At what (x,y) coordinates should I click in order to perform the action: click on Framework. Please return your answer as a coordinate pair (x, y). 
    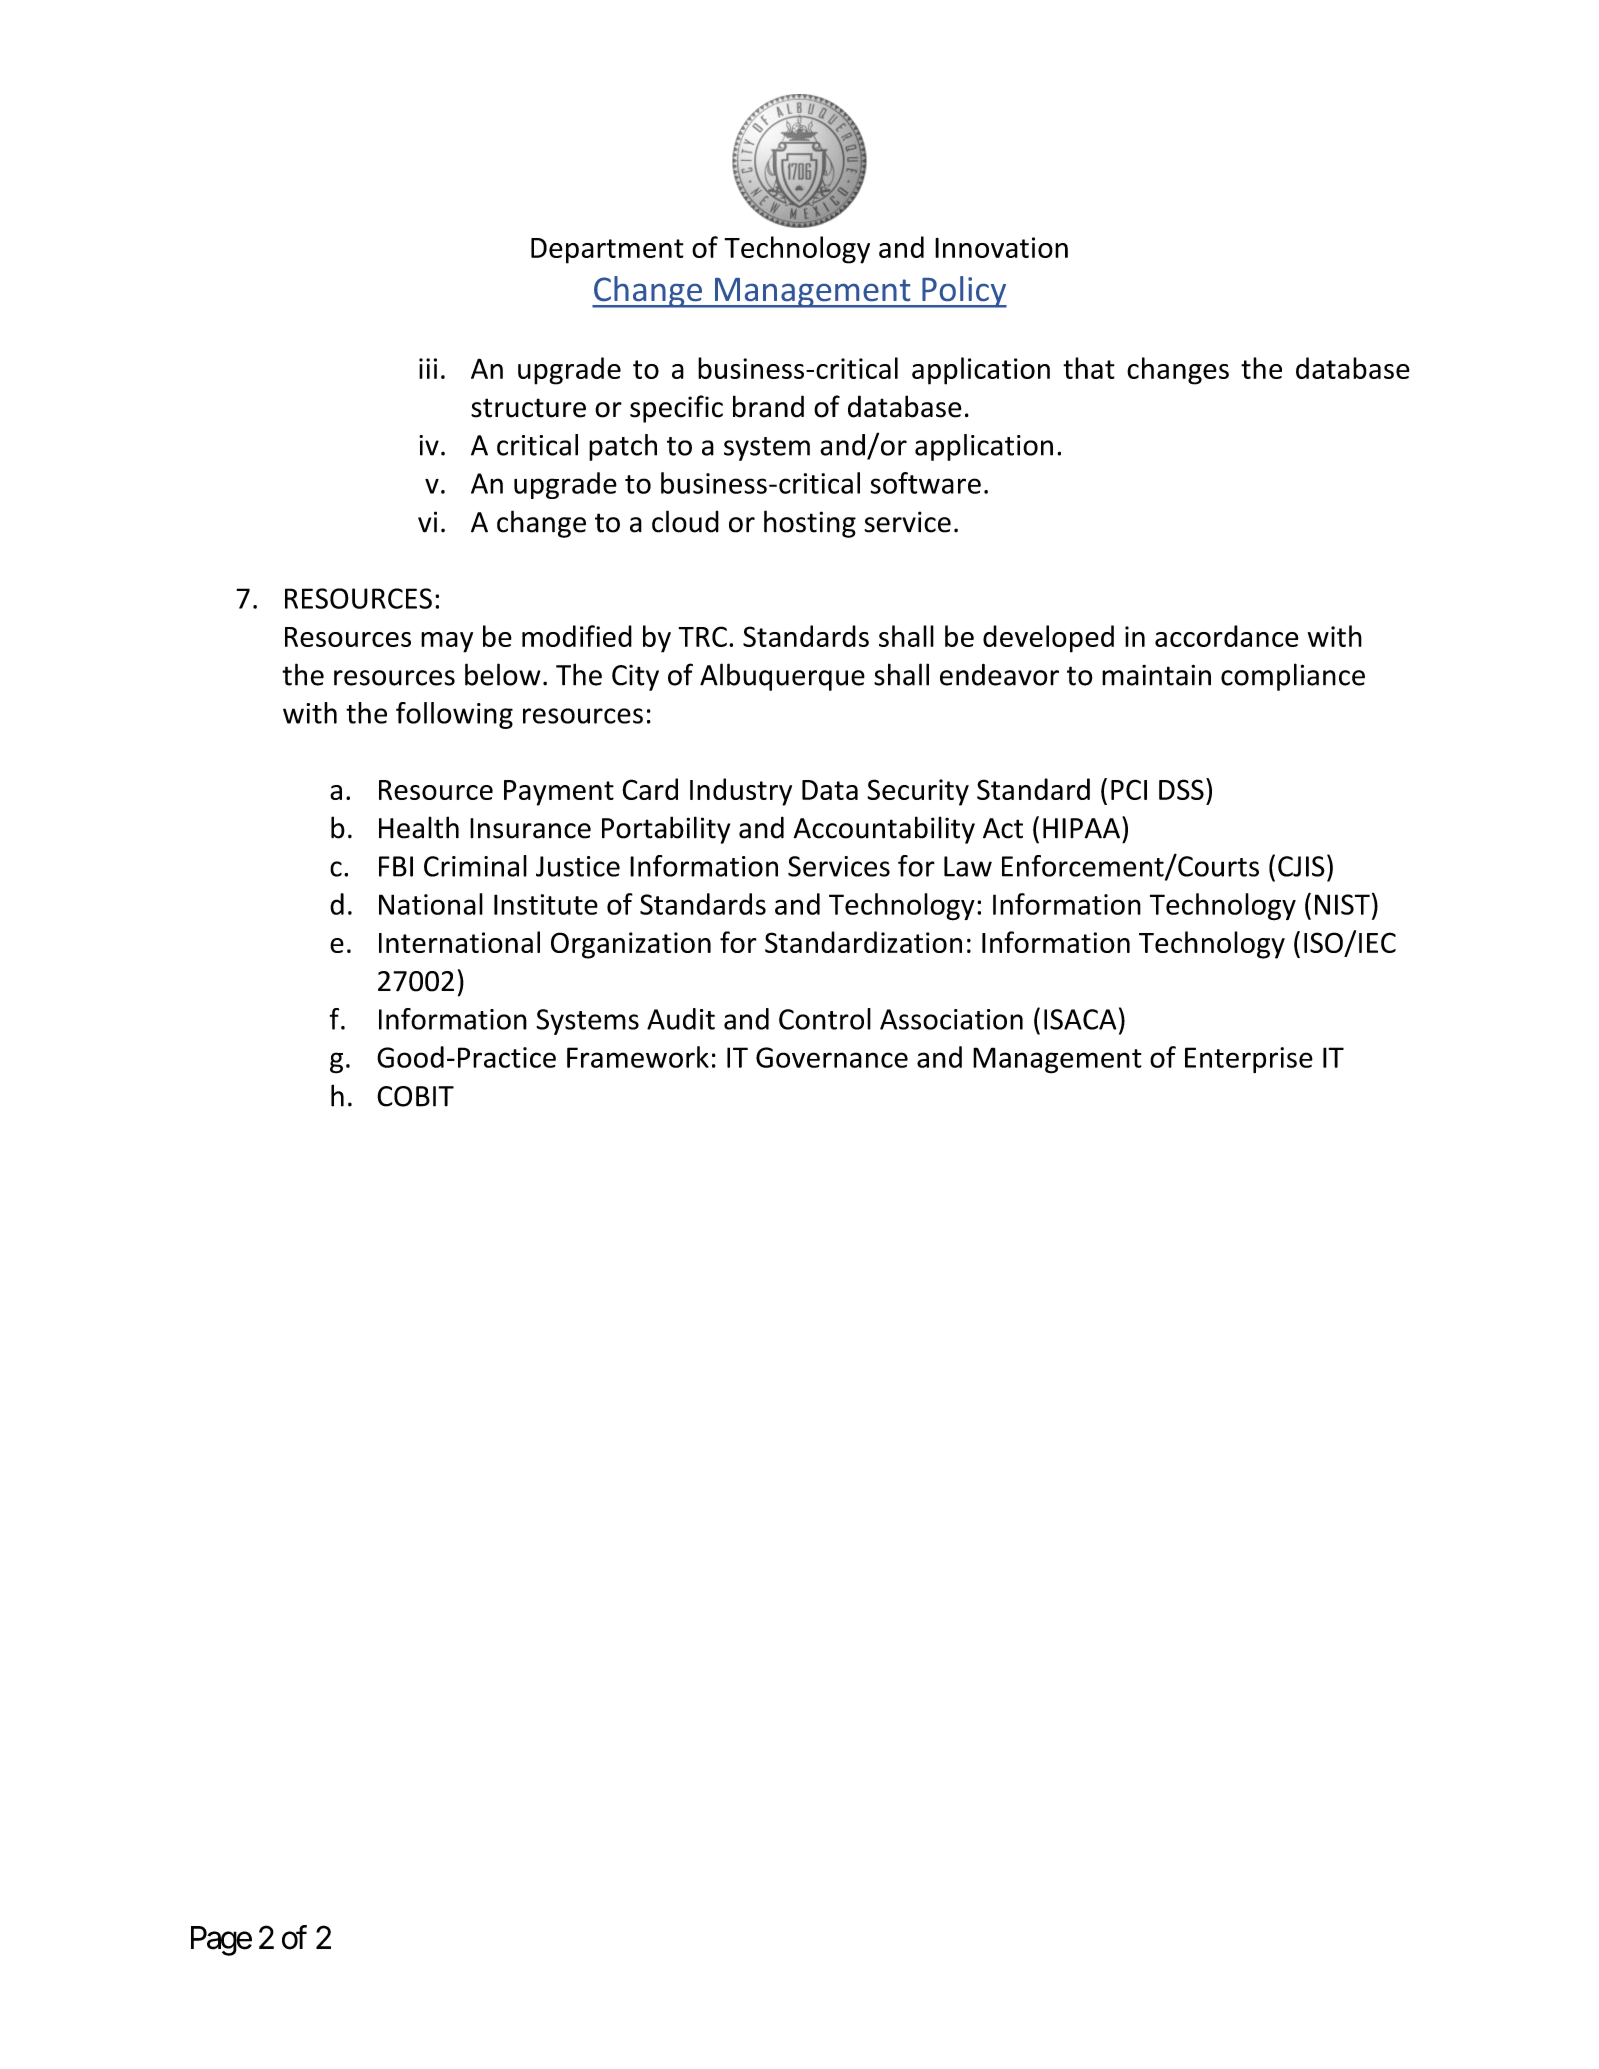
    Looking at the image, I should click on (638, 1057).
